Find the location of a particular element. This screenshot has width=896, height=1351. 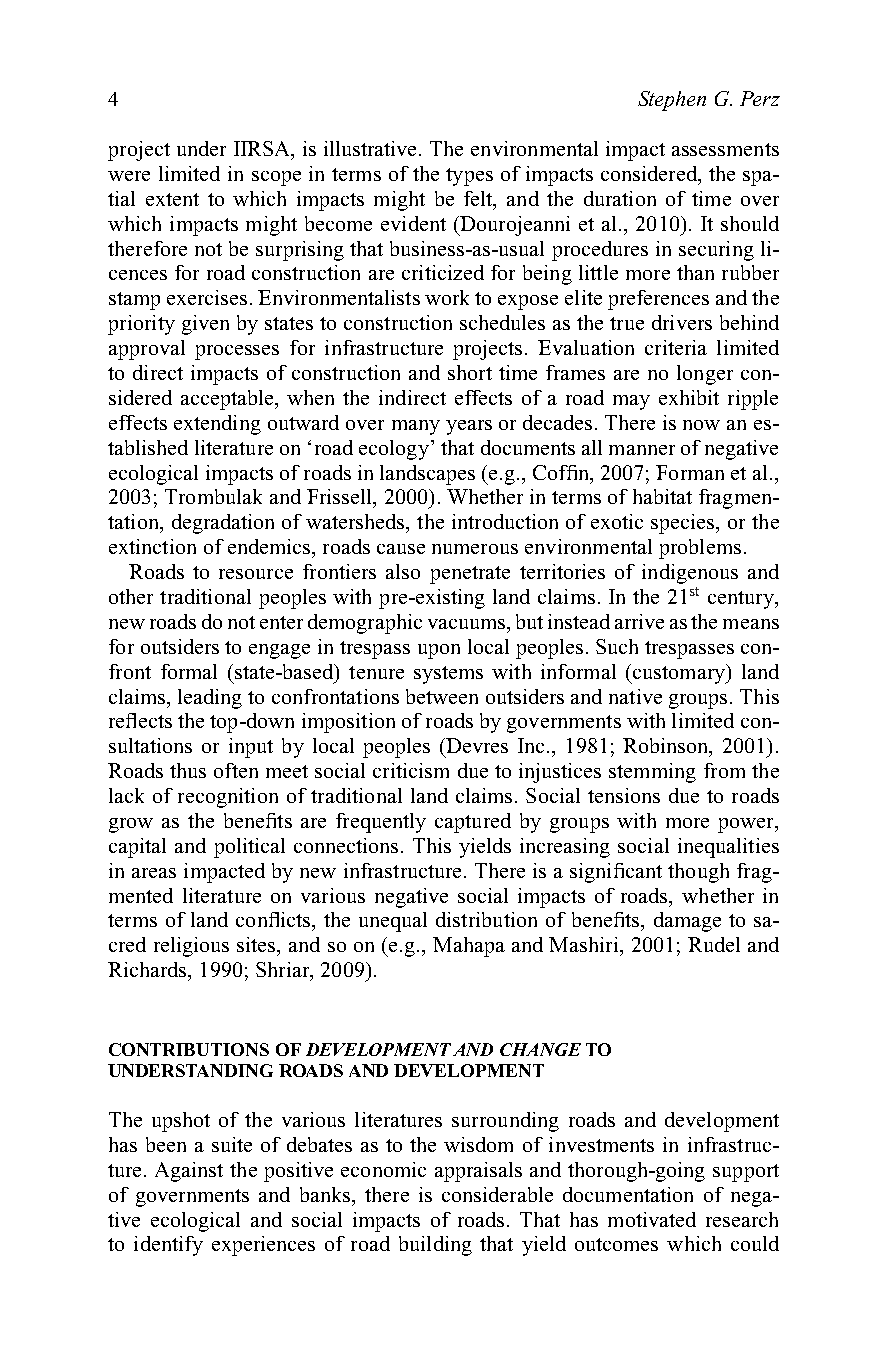

identify is located at coordinates (168, 1246).
